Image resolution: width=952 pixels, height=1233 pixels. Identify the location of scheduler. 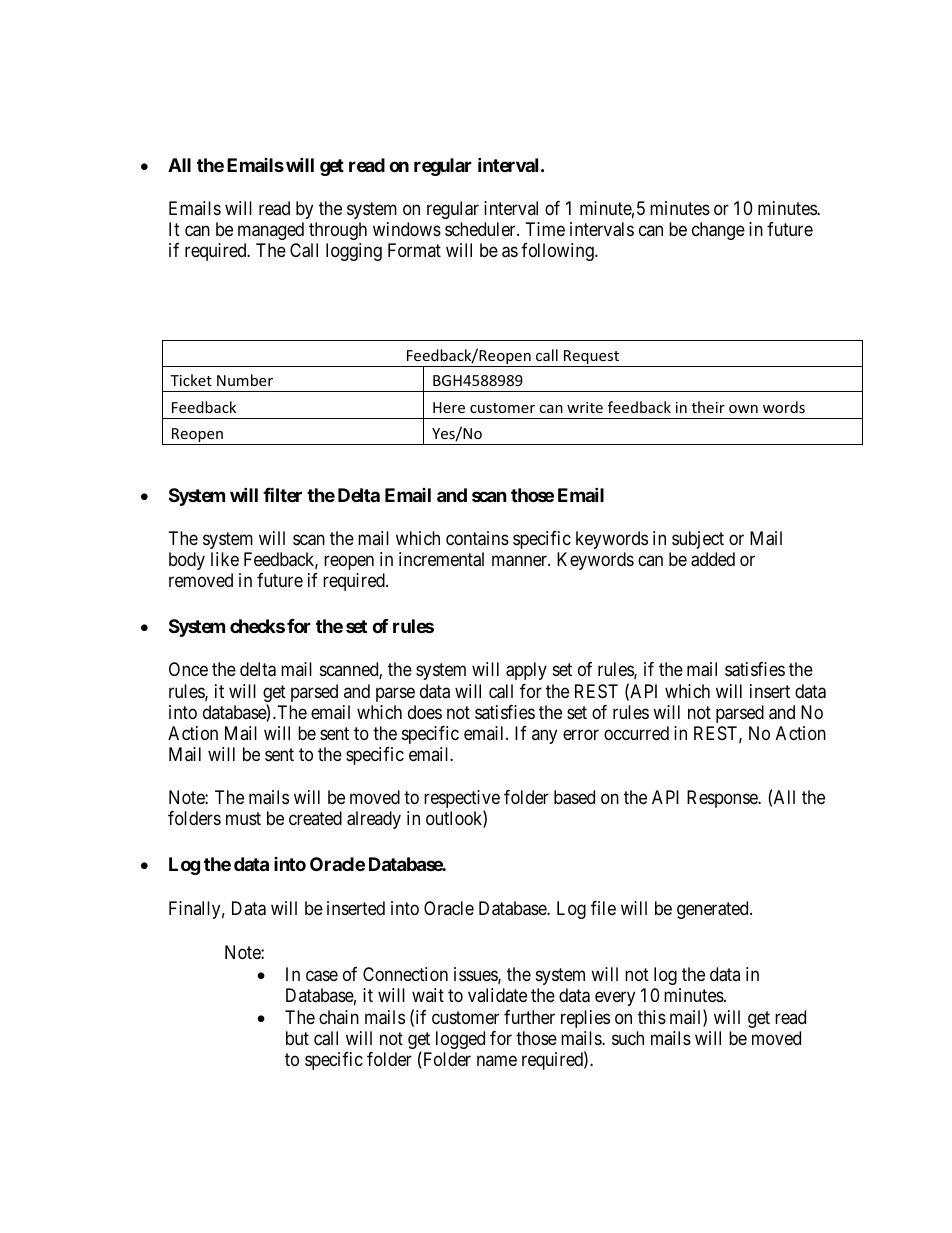
(481, 229).
